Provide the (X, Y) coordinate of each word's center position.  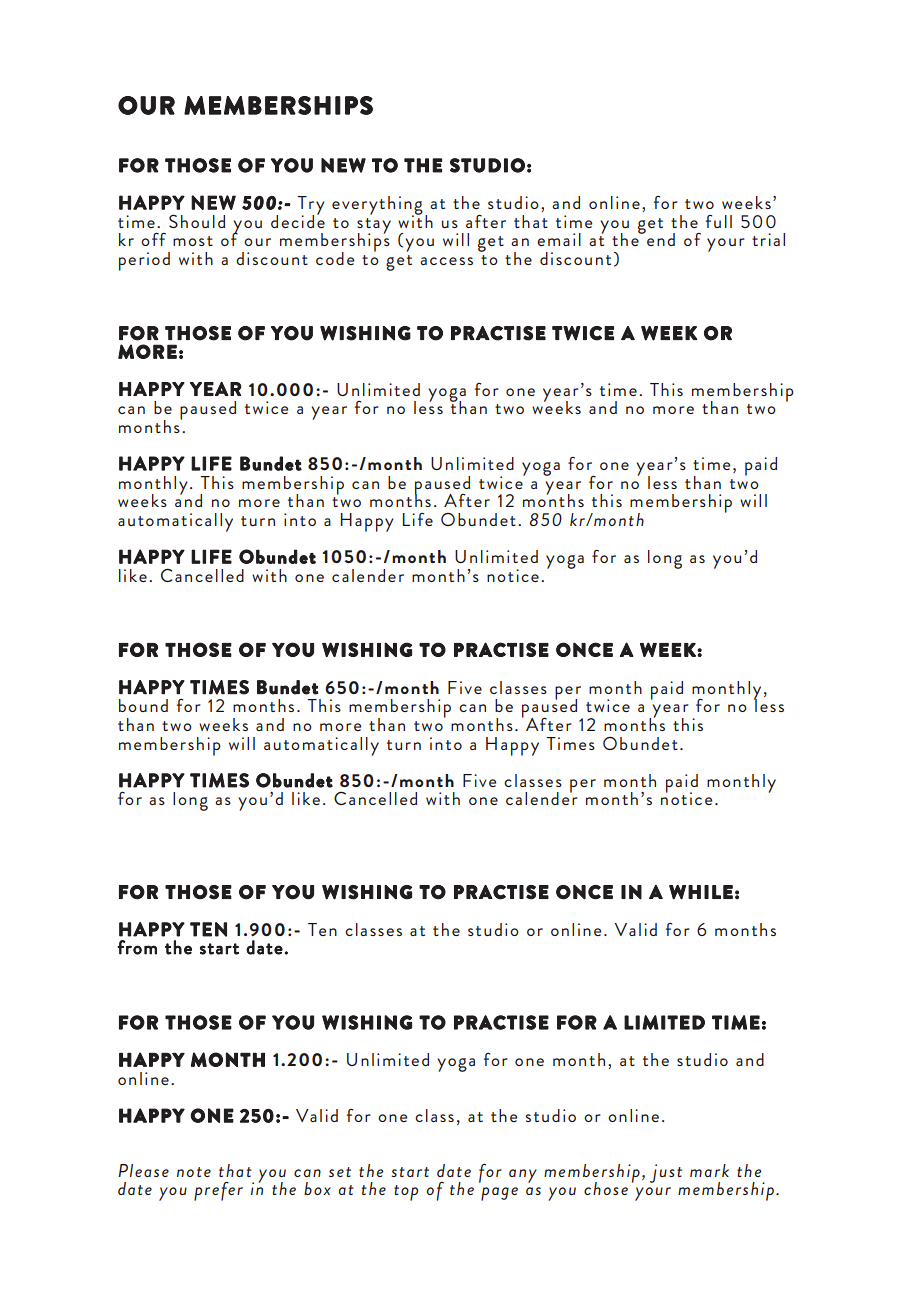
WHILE (701, 892)
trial (768, 239)
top (406, 1193)
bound (143, 705)
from (137, 947)
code (335, 258)
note (194, 1172)
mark (709, 1170)
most (193, 241)
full (719, 221)
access (446, 261)
